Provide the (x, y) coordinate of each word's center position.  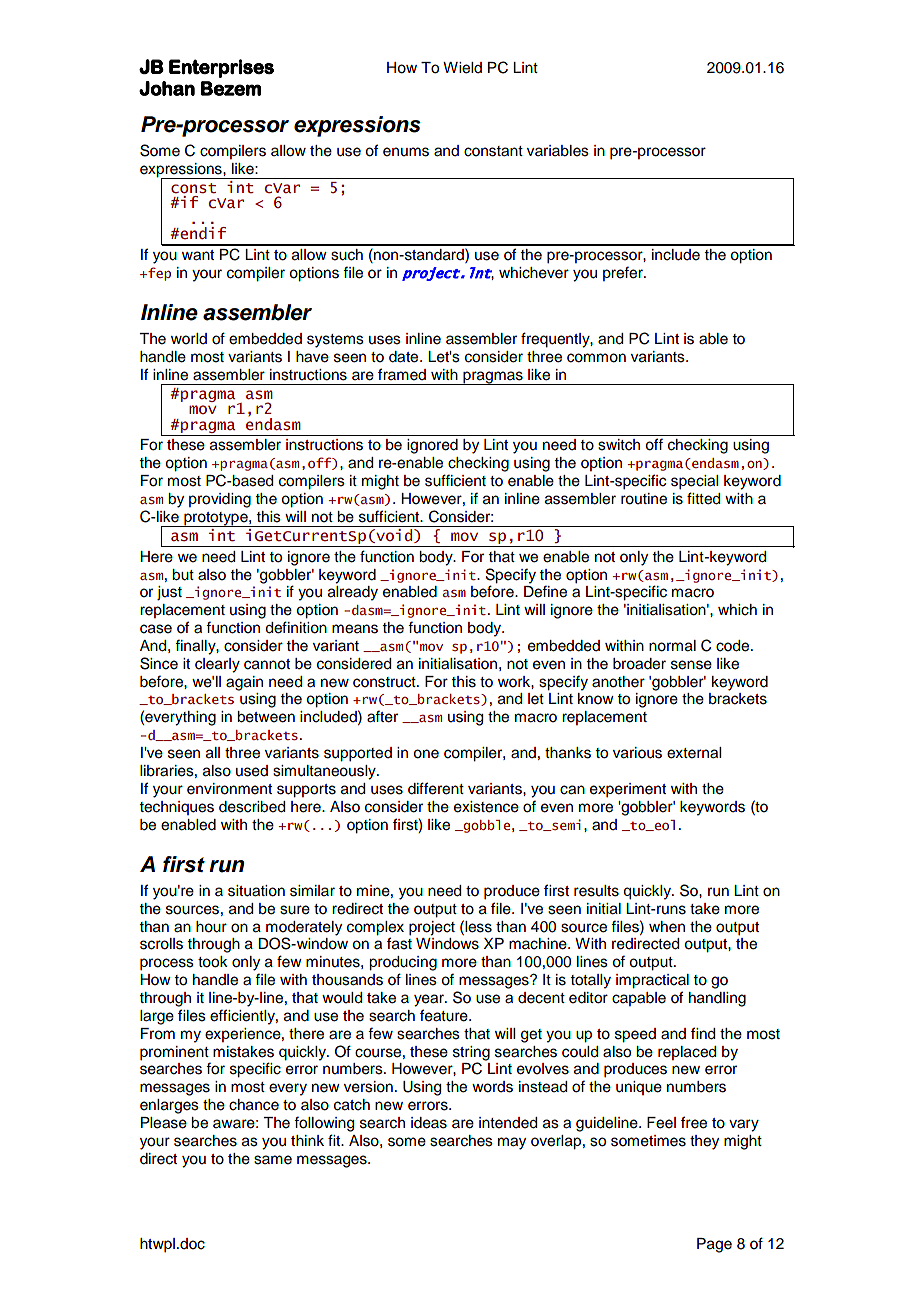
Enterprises (221, 68)
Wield (462, 68)
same (273, 1160)
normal (672, 646)
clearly (217, 665)
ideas (429, 1123)
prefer (624, 273)
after (382, 716)
